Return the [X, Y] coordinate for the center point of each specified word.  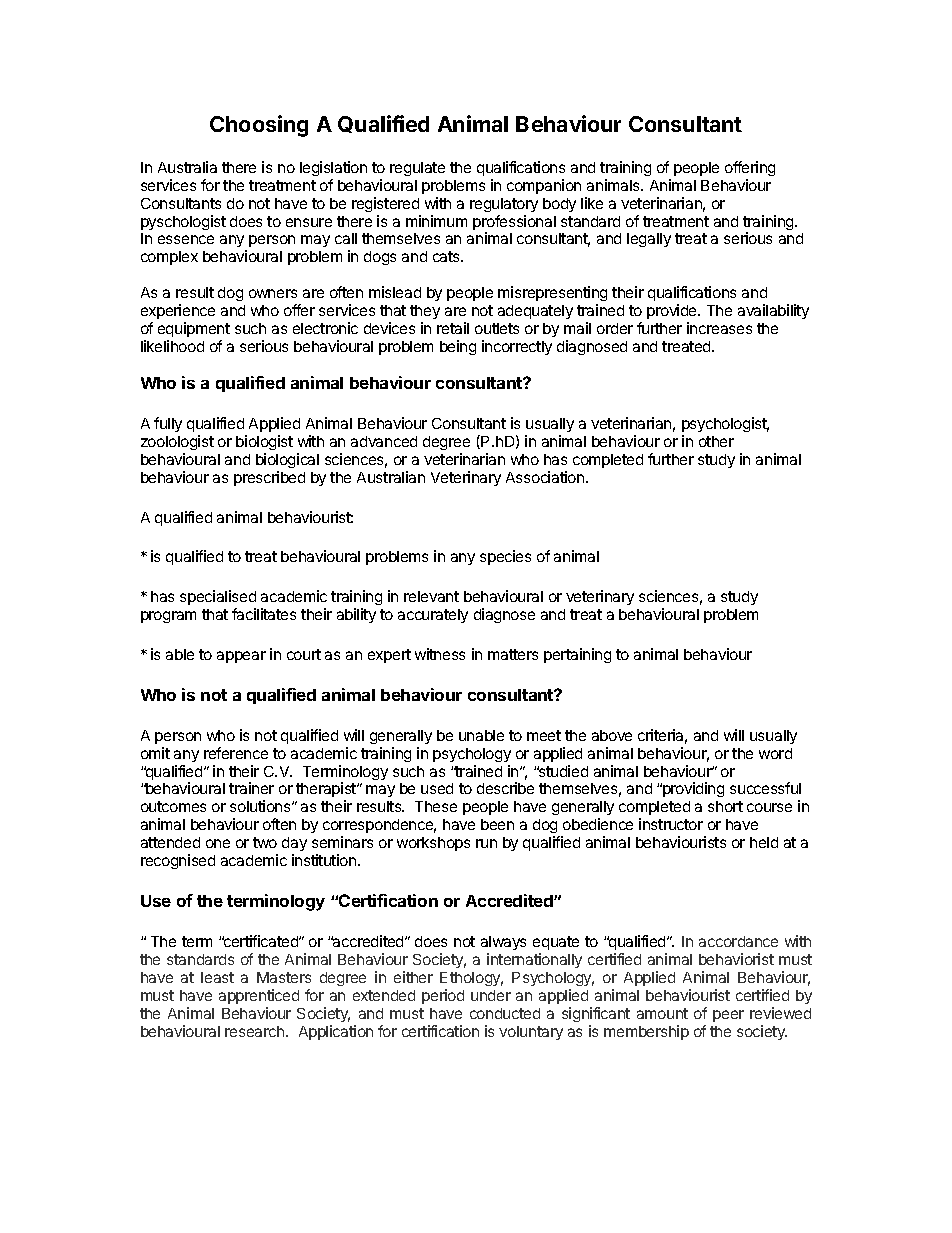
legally [649, 240]
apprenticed [259, 996]
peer [728, 1016]
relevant [431, 596]
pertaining [577, 655]
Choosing [259, 126]
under [491, 995]
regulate [417, 169]
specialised [218, 597]
